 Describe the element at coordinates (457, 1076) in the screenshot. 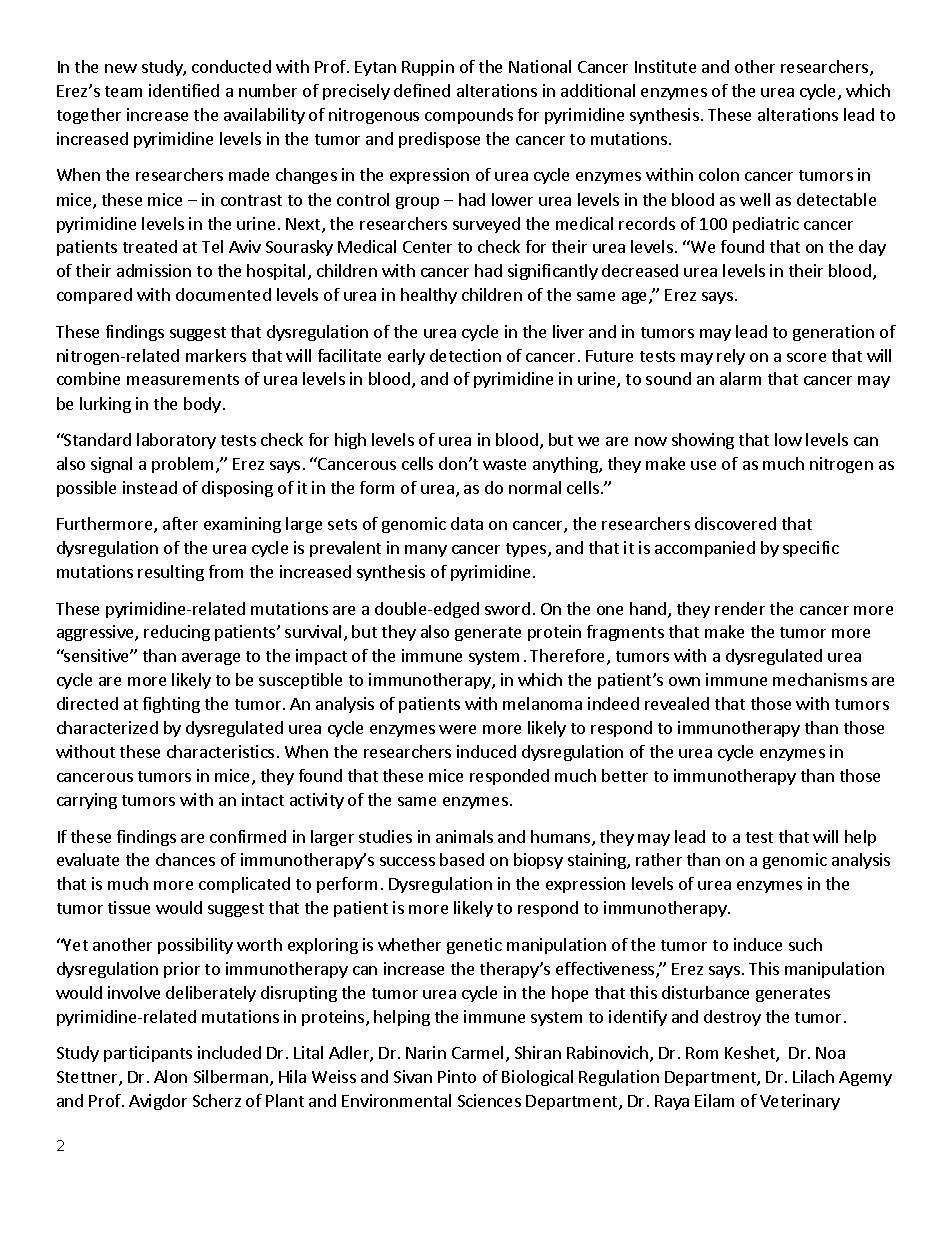

I see `Pinto` at that location.
